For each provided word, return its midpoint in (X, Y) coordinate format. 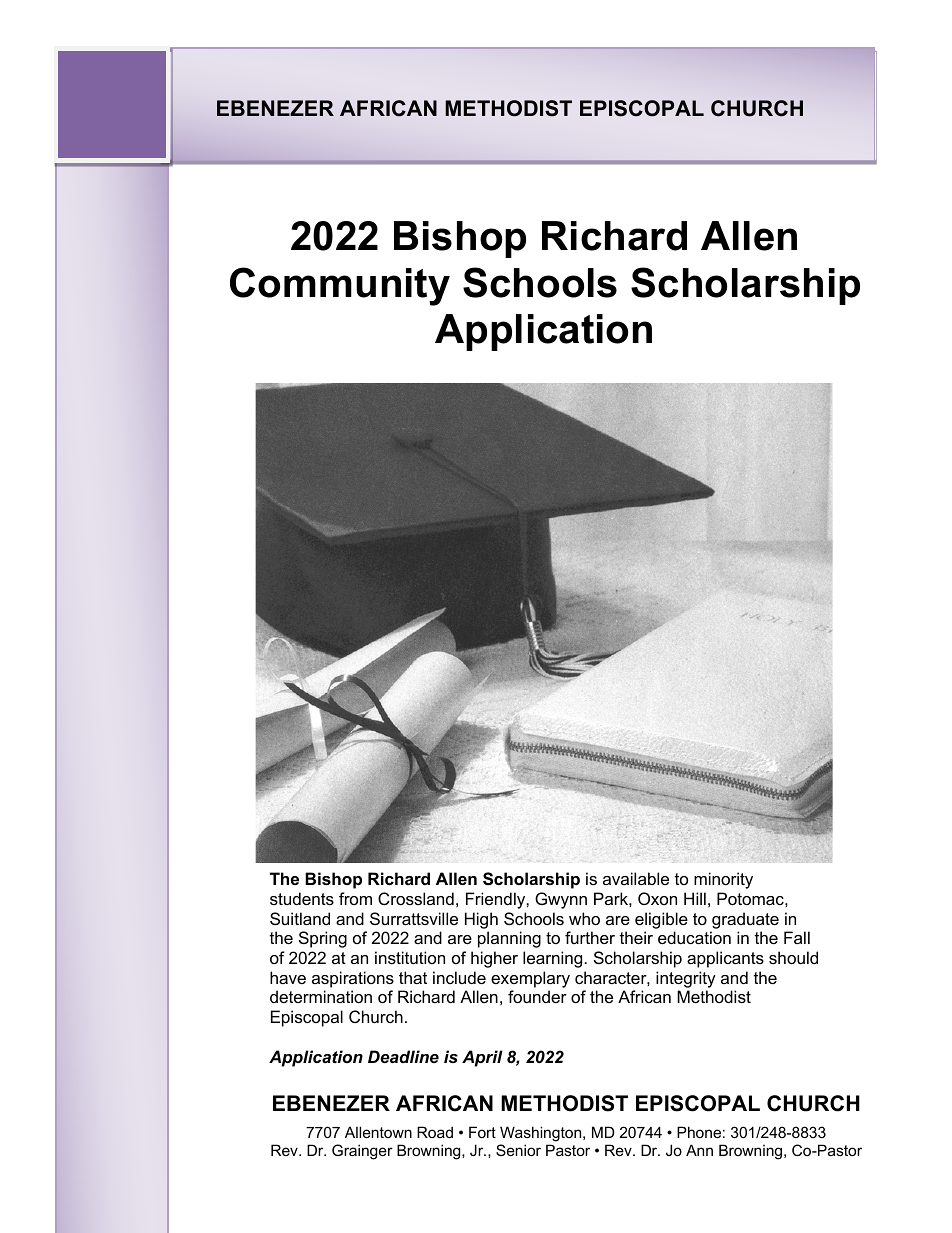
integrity (686, 981)
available (636, 878)
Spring (323, 939)
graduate (745, 920)
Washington (542, 1134)
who (584, 918)
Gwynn (561, 900)
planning (509, 939)
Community (340, 286)
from (355, 898)
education (694, 937)
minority (723, 880)
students (302, 898)
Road (435, 1132)
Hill (695, 898)
